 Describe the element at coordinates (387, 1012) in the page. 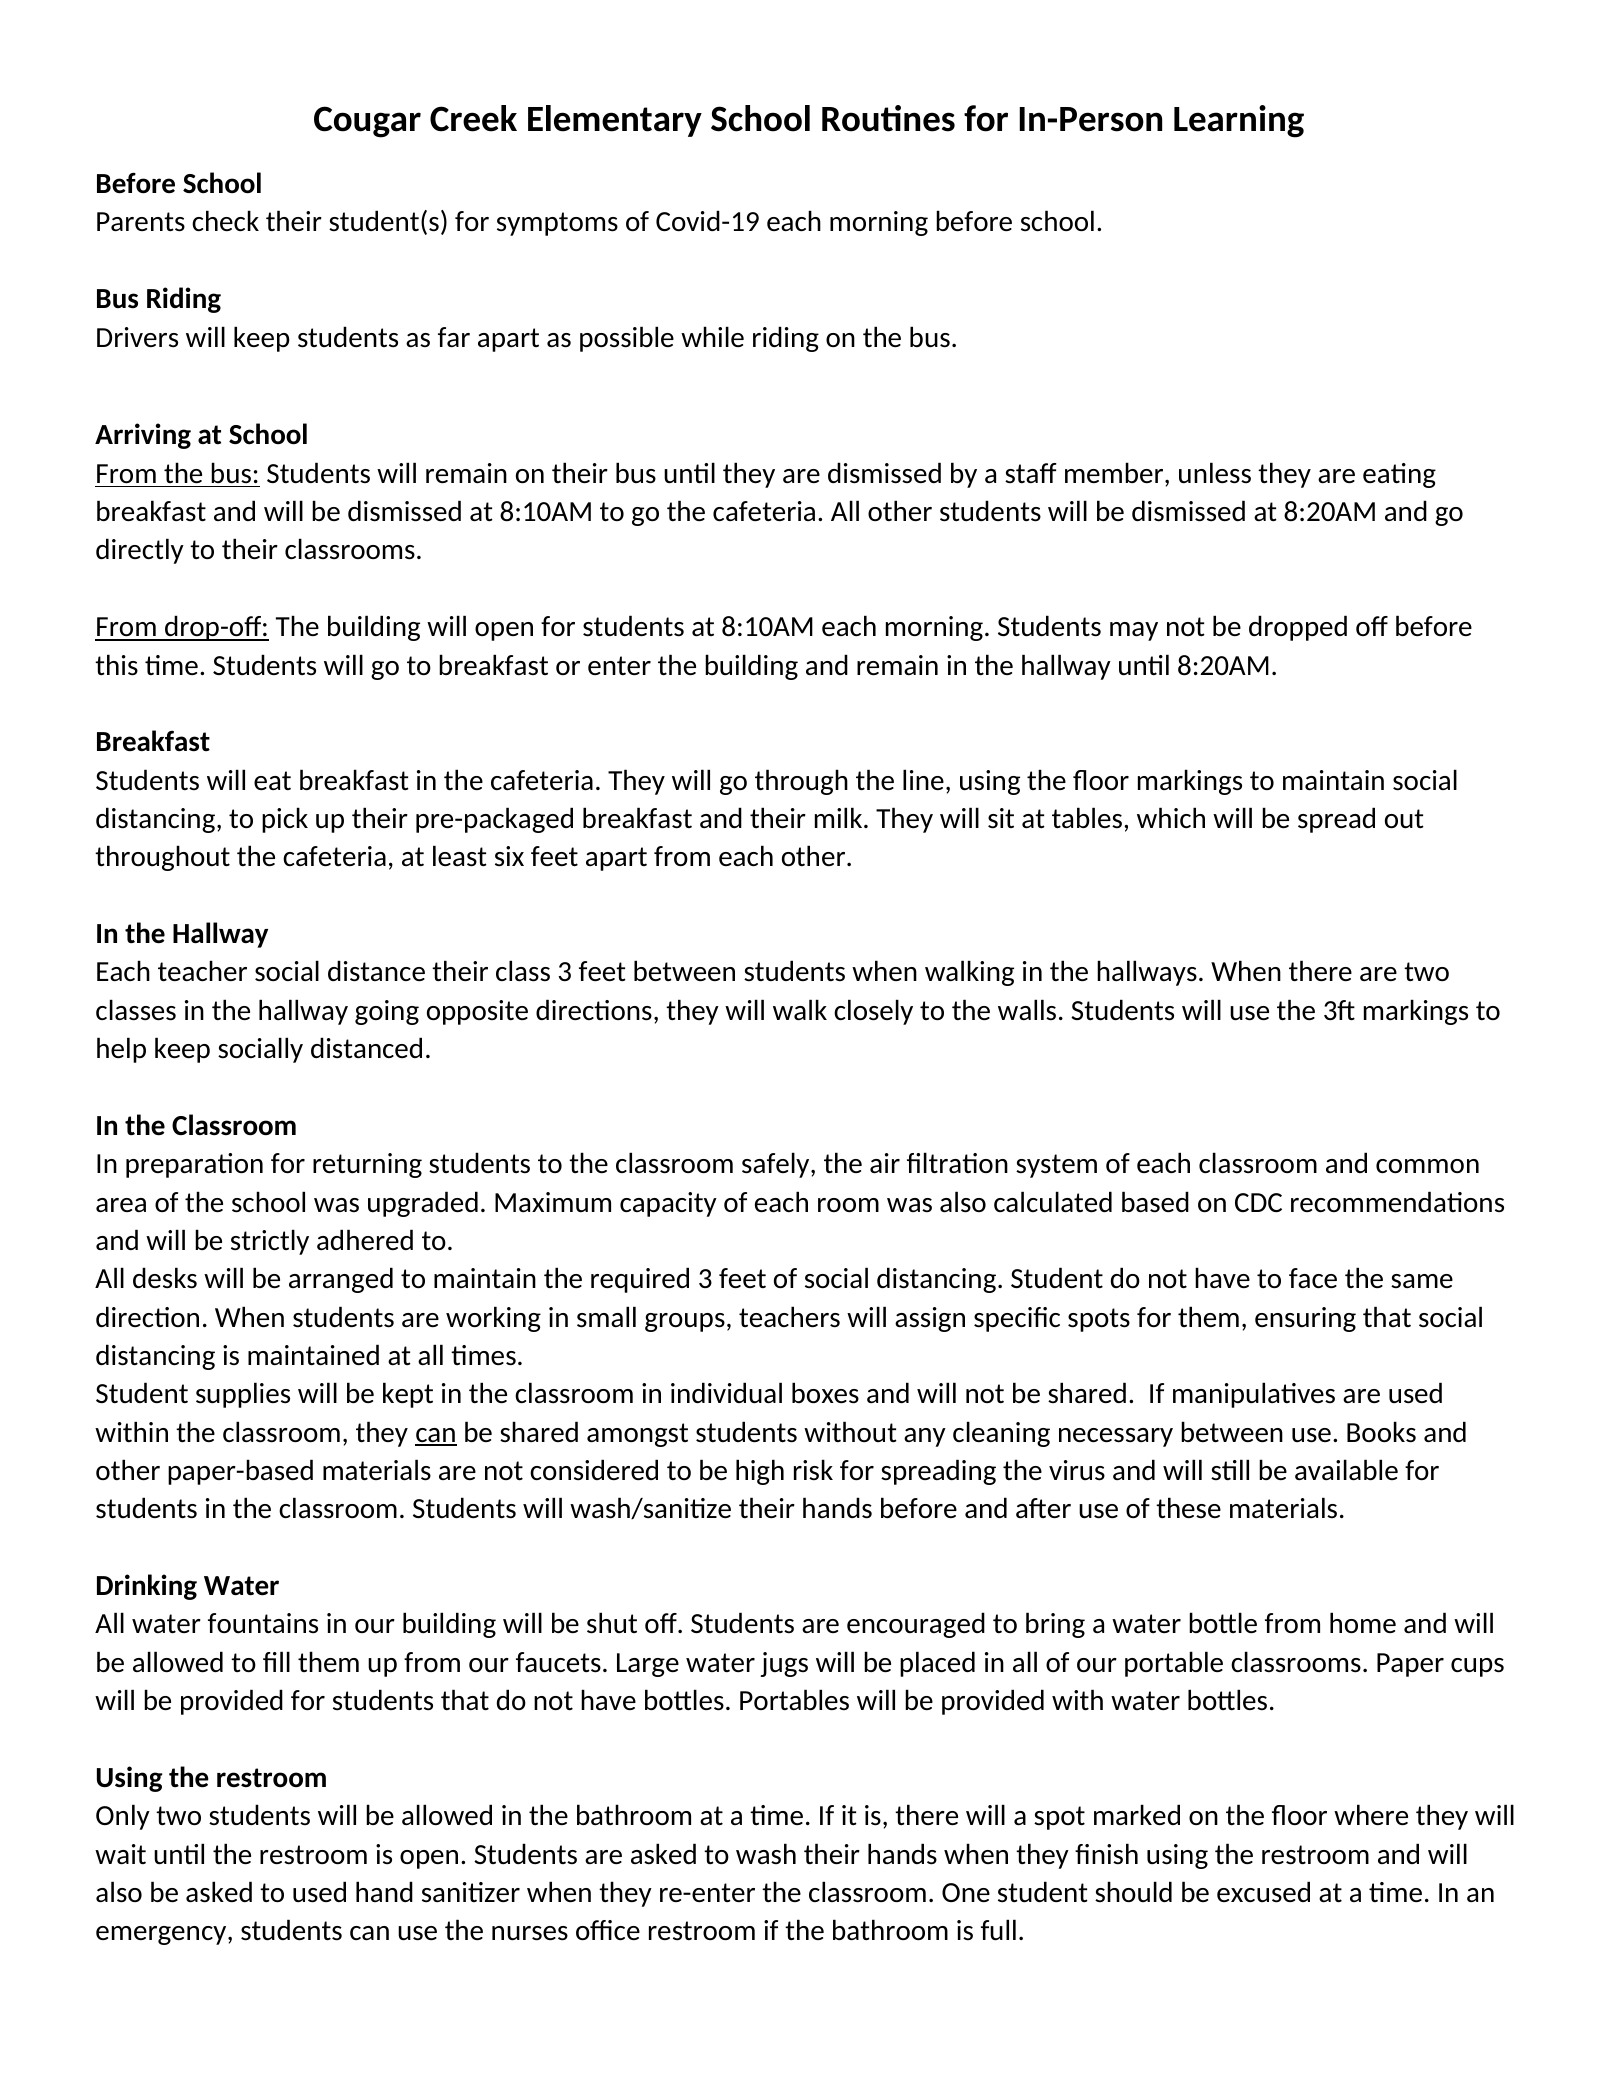

I see `going` at that location.
